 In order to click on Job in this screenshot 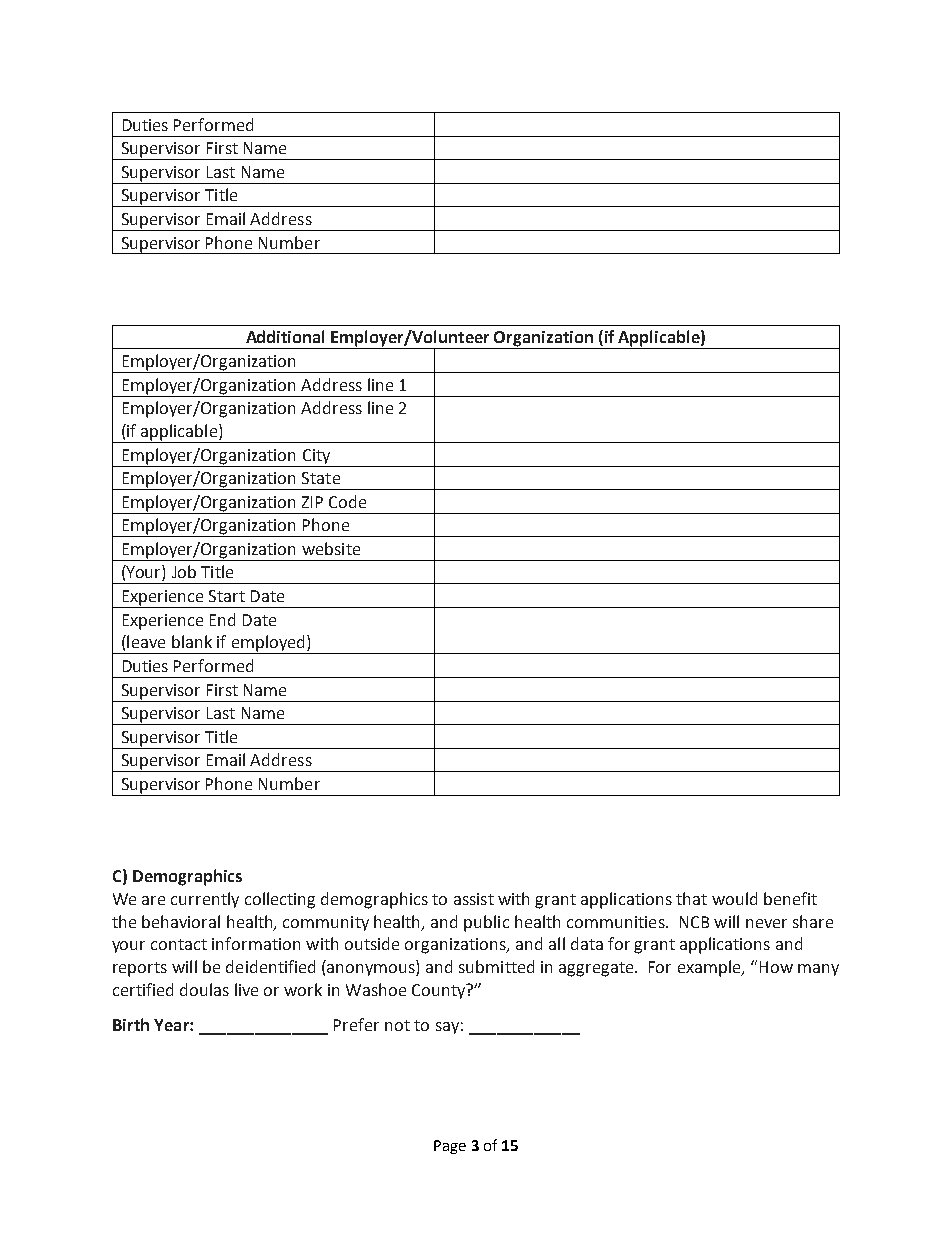, I will do `click(184, 571)`.
